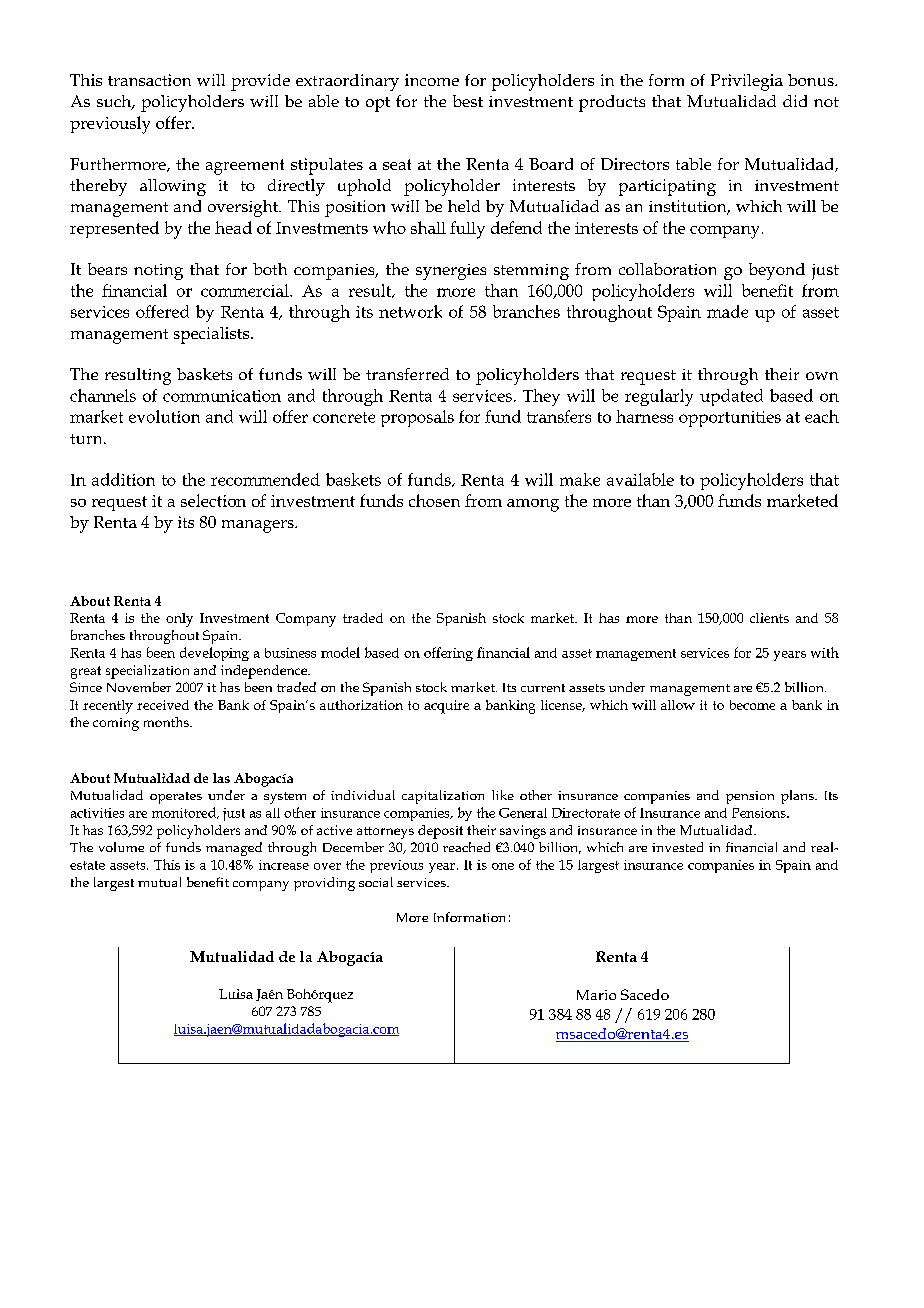  I want to click on did, so click(795, 101).
